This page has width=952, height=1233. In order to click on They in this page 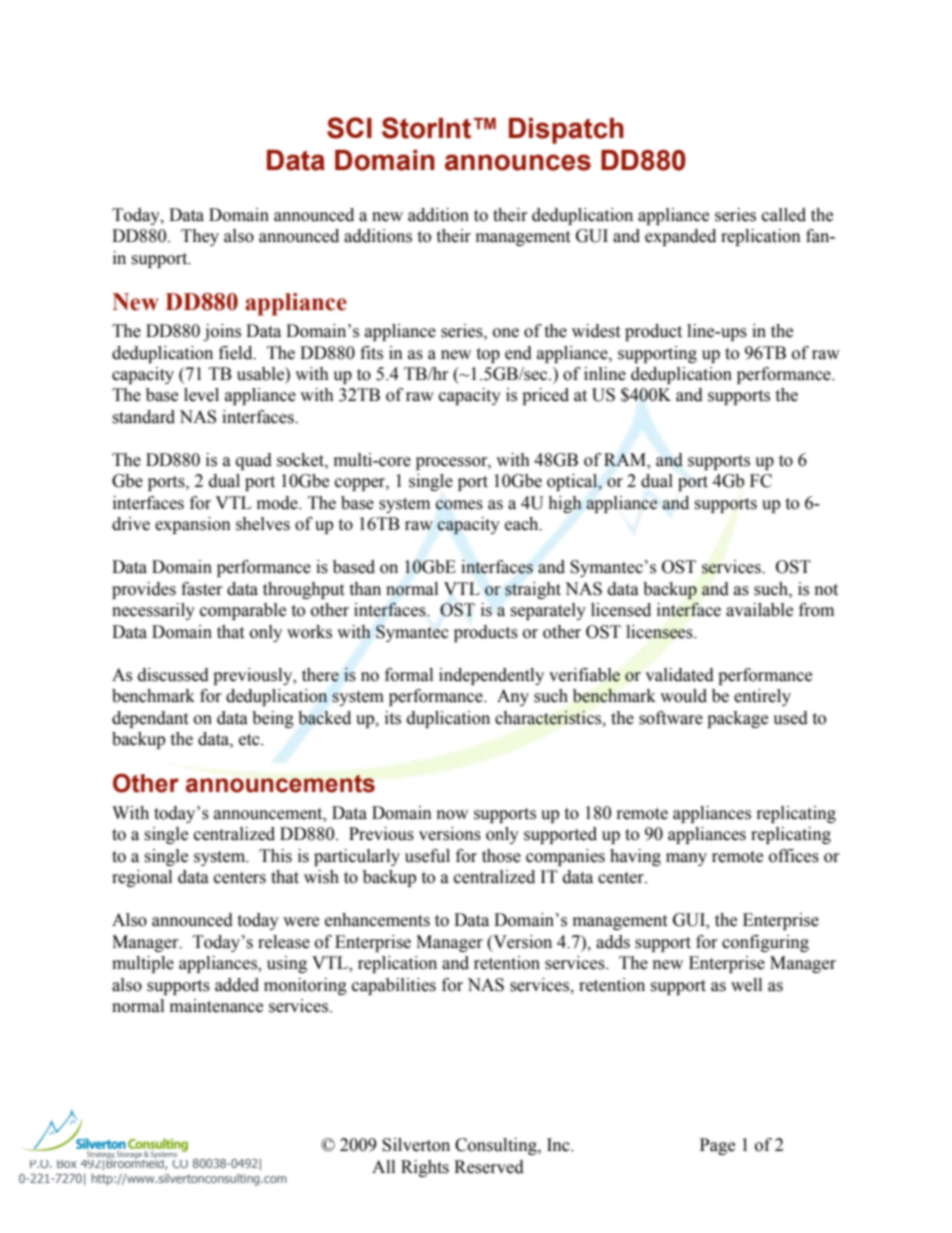, I will do `click(200, 237)`.
